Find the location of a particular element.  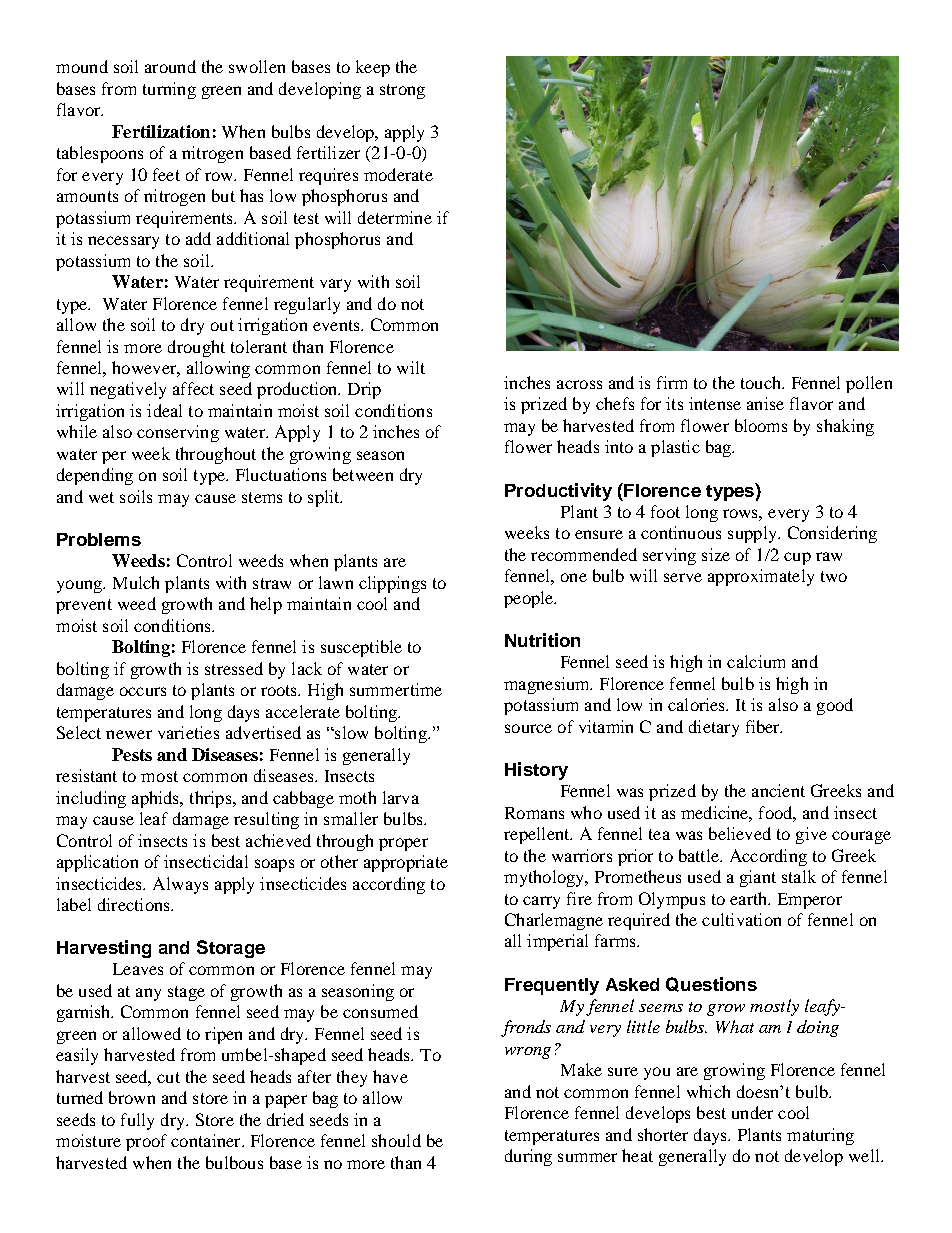

moderate is located at coordinates (398, 174).
